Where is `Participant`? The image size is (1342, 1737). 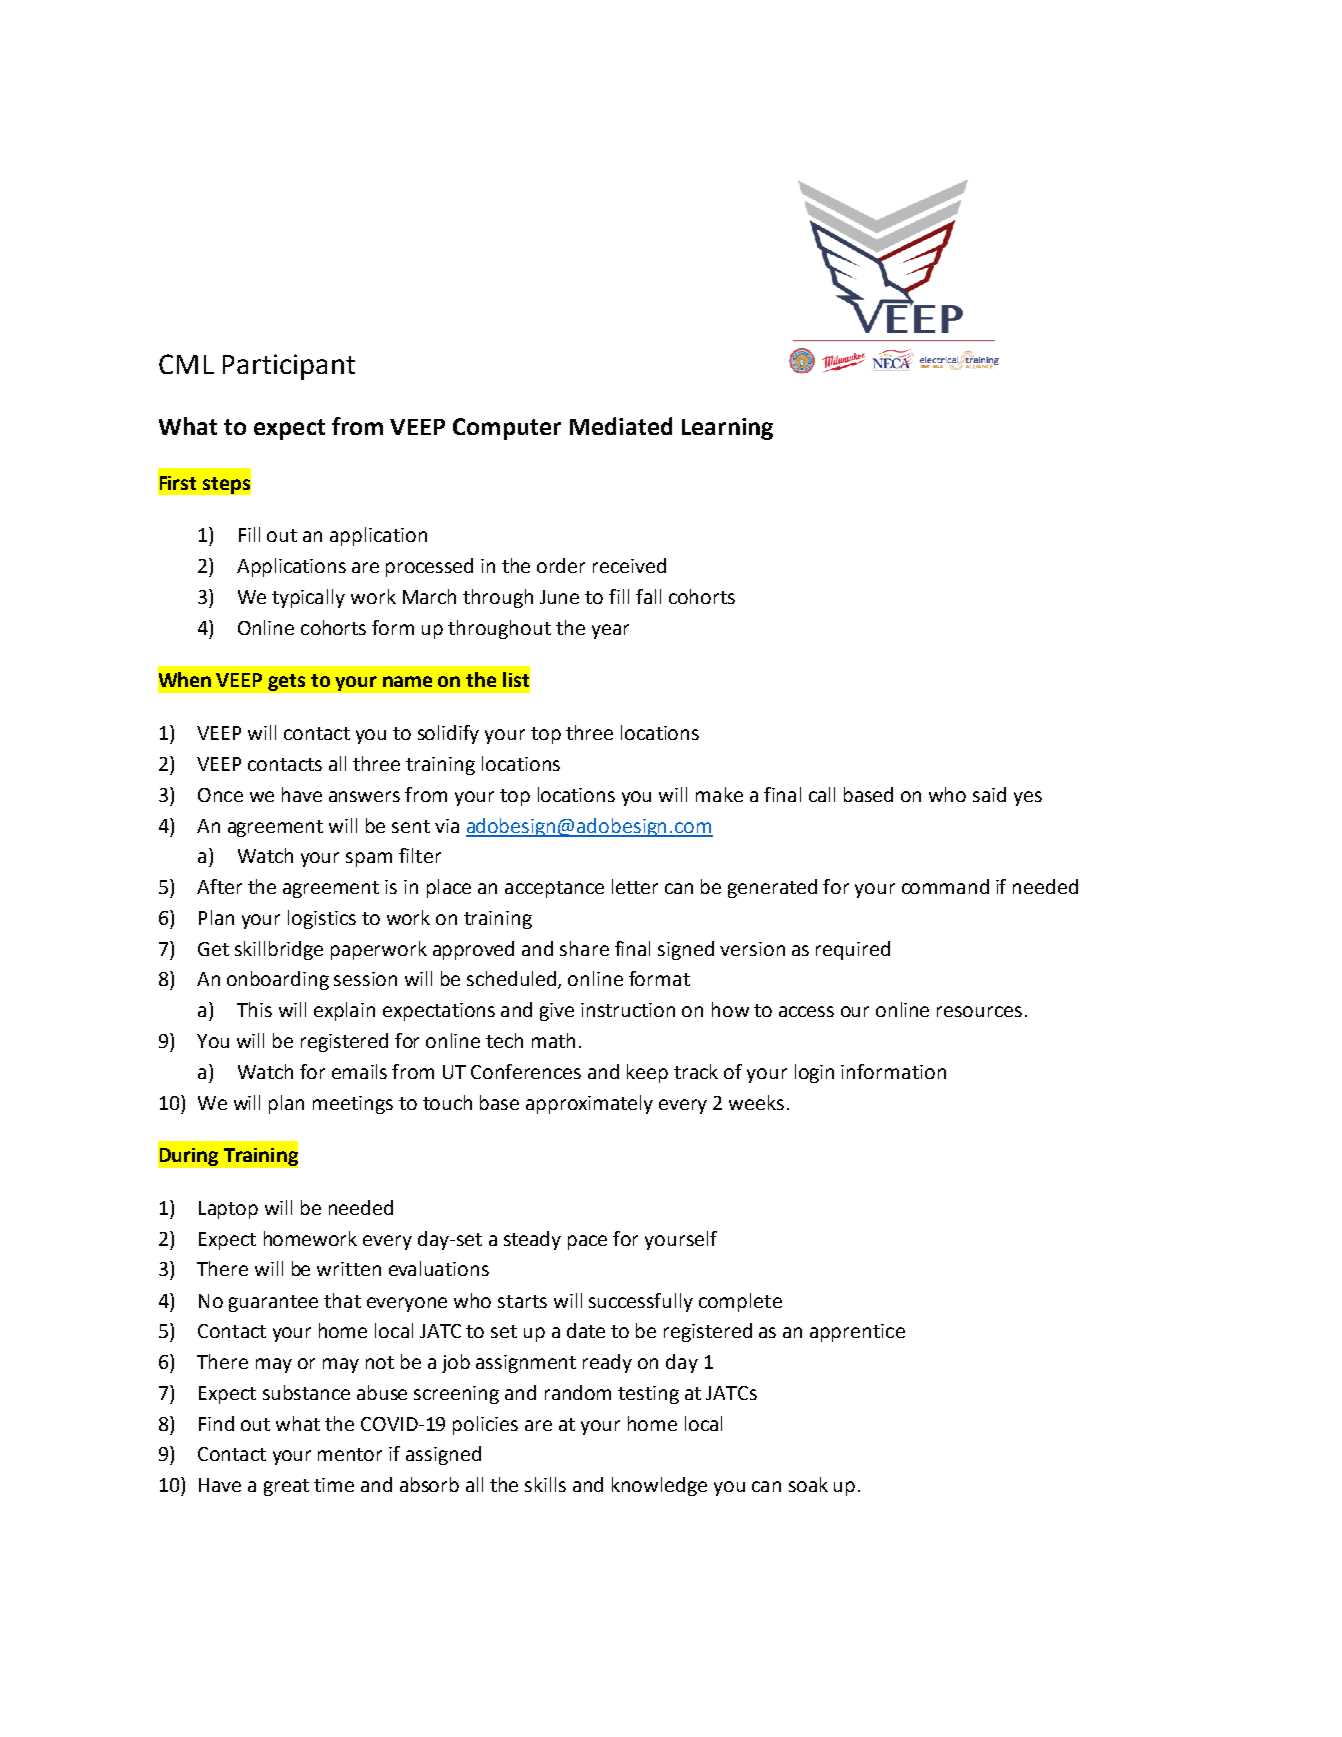 Participant is located at coordinates (289, 367).
